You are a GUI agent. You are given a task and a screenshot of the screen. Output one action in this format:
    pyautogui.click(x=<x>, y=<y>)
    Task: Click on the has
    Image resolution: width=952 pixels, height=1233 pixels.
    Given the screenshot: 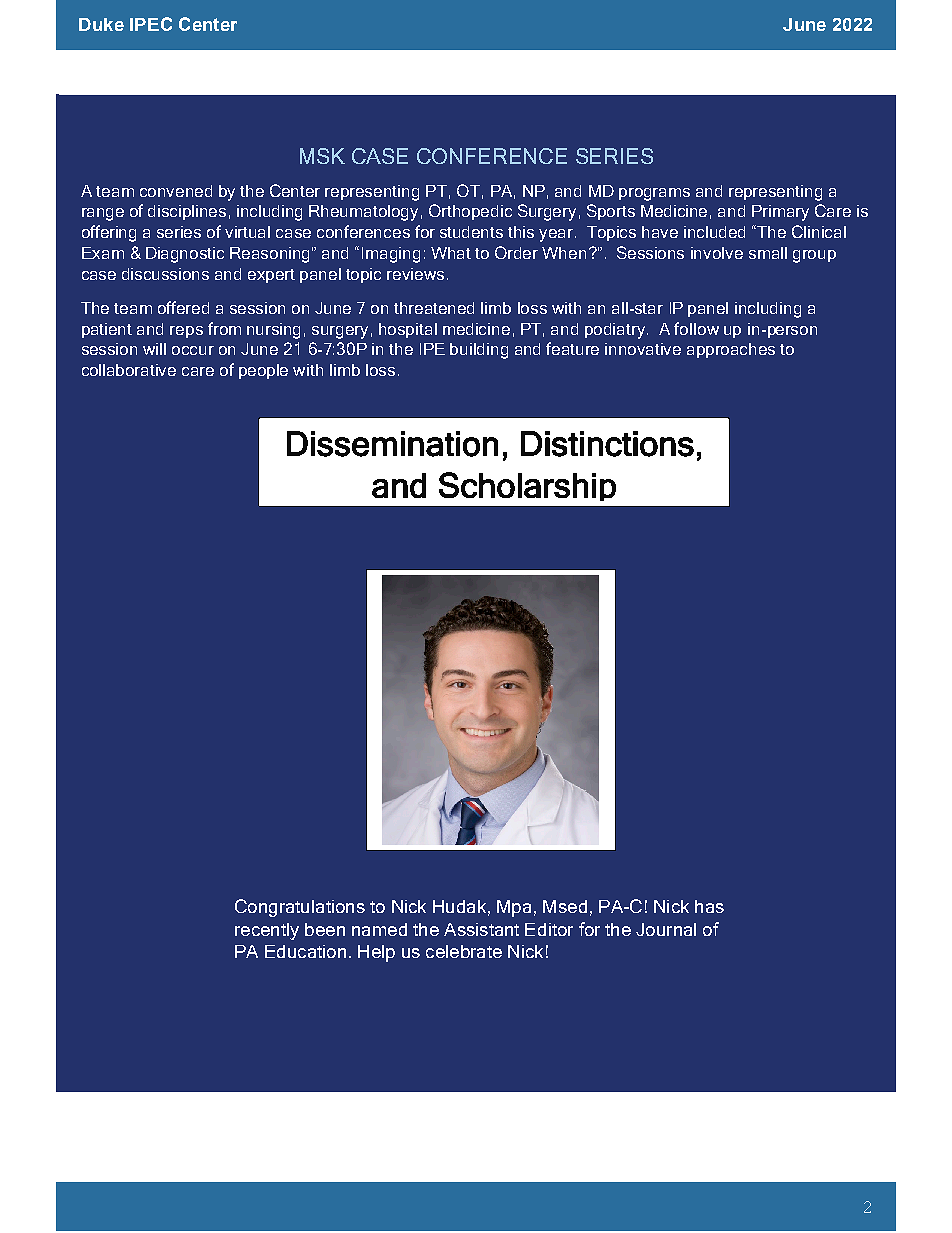 What is the action you would take?
    pyautogui.click(x=709, y=906)
